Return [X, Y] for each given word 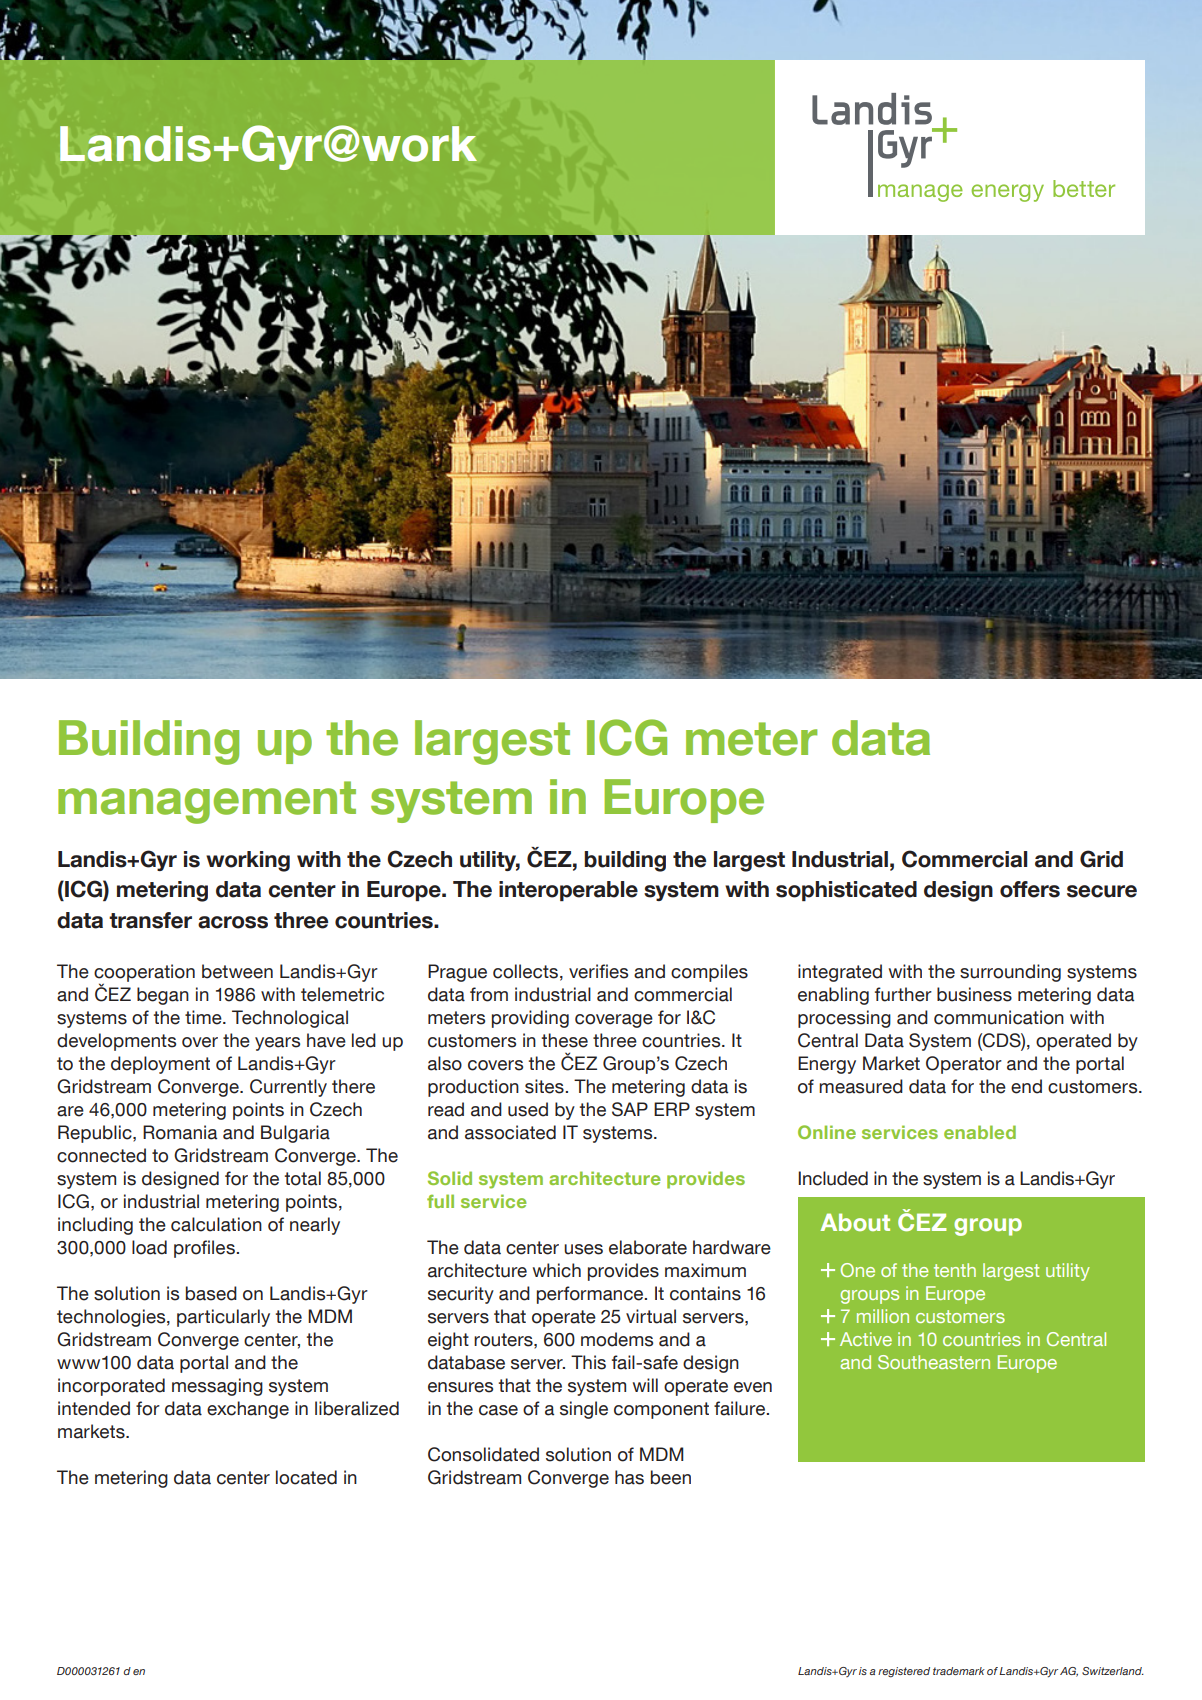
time [204, 1017]
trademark [959, 1671]
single [584, 1410]
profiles [205, 1249]
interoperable [568, 891]
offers [1030, 889]
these [565, 1040]
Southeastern [934, 1362]
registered [904, 1672]
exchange [248, 1410]
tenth [955, 1270]
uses [583, 1249]
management [207, 802]
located [306, 1477]
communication [999, 1017]
